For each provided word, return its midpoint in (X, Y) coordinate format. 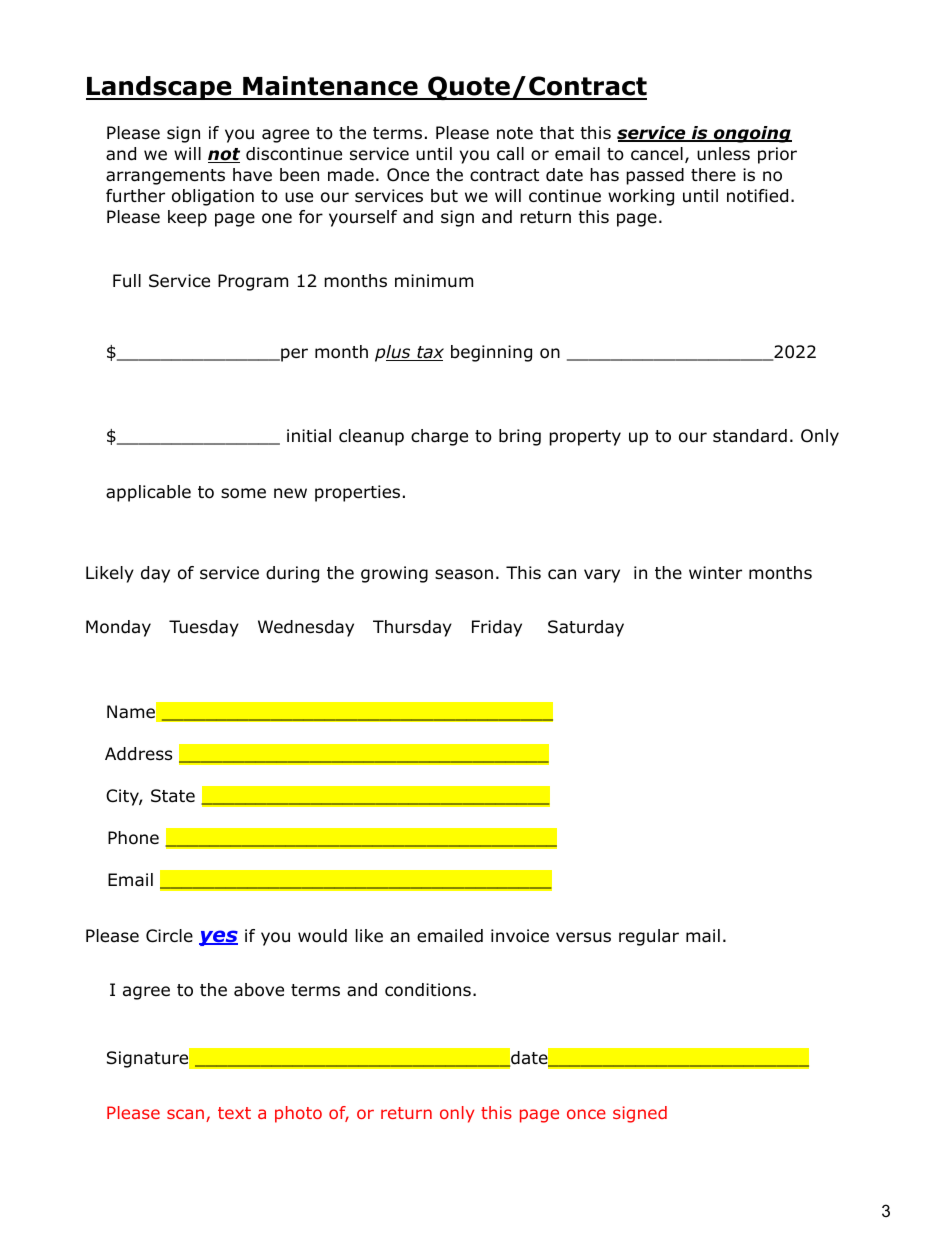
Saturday (586, 628)
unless (723, 153)
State (173, 796)
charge (439, 437)
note (515, 133)
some (243, 493)
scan (185, 1114)
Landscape (160, 88)
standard (750, 436)
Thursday (412, 628)
